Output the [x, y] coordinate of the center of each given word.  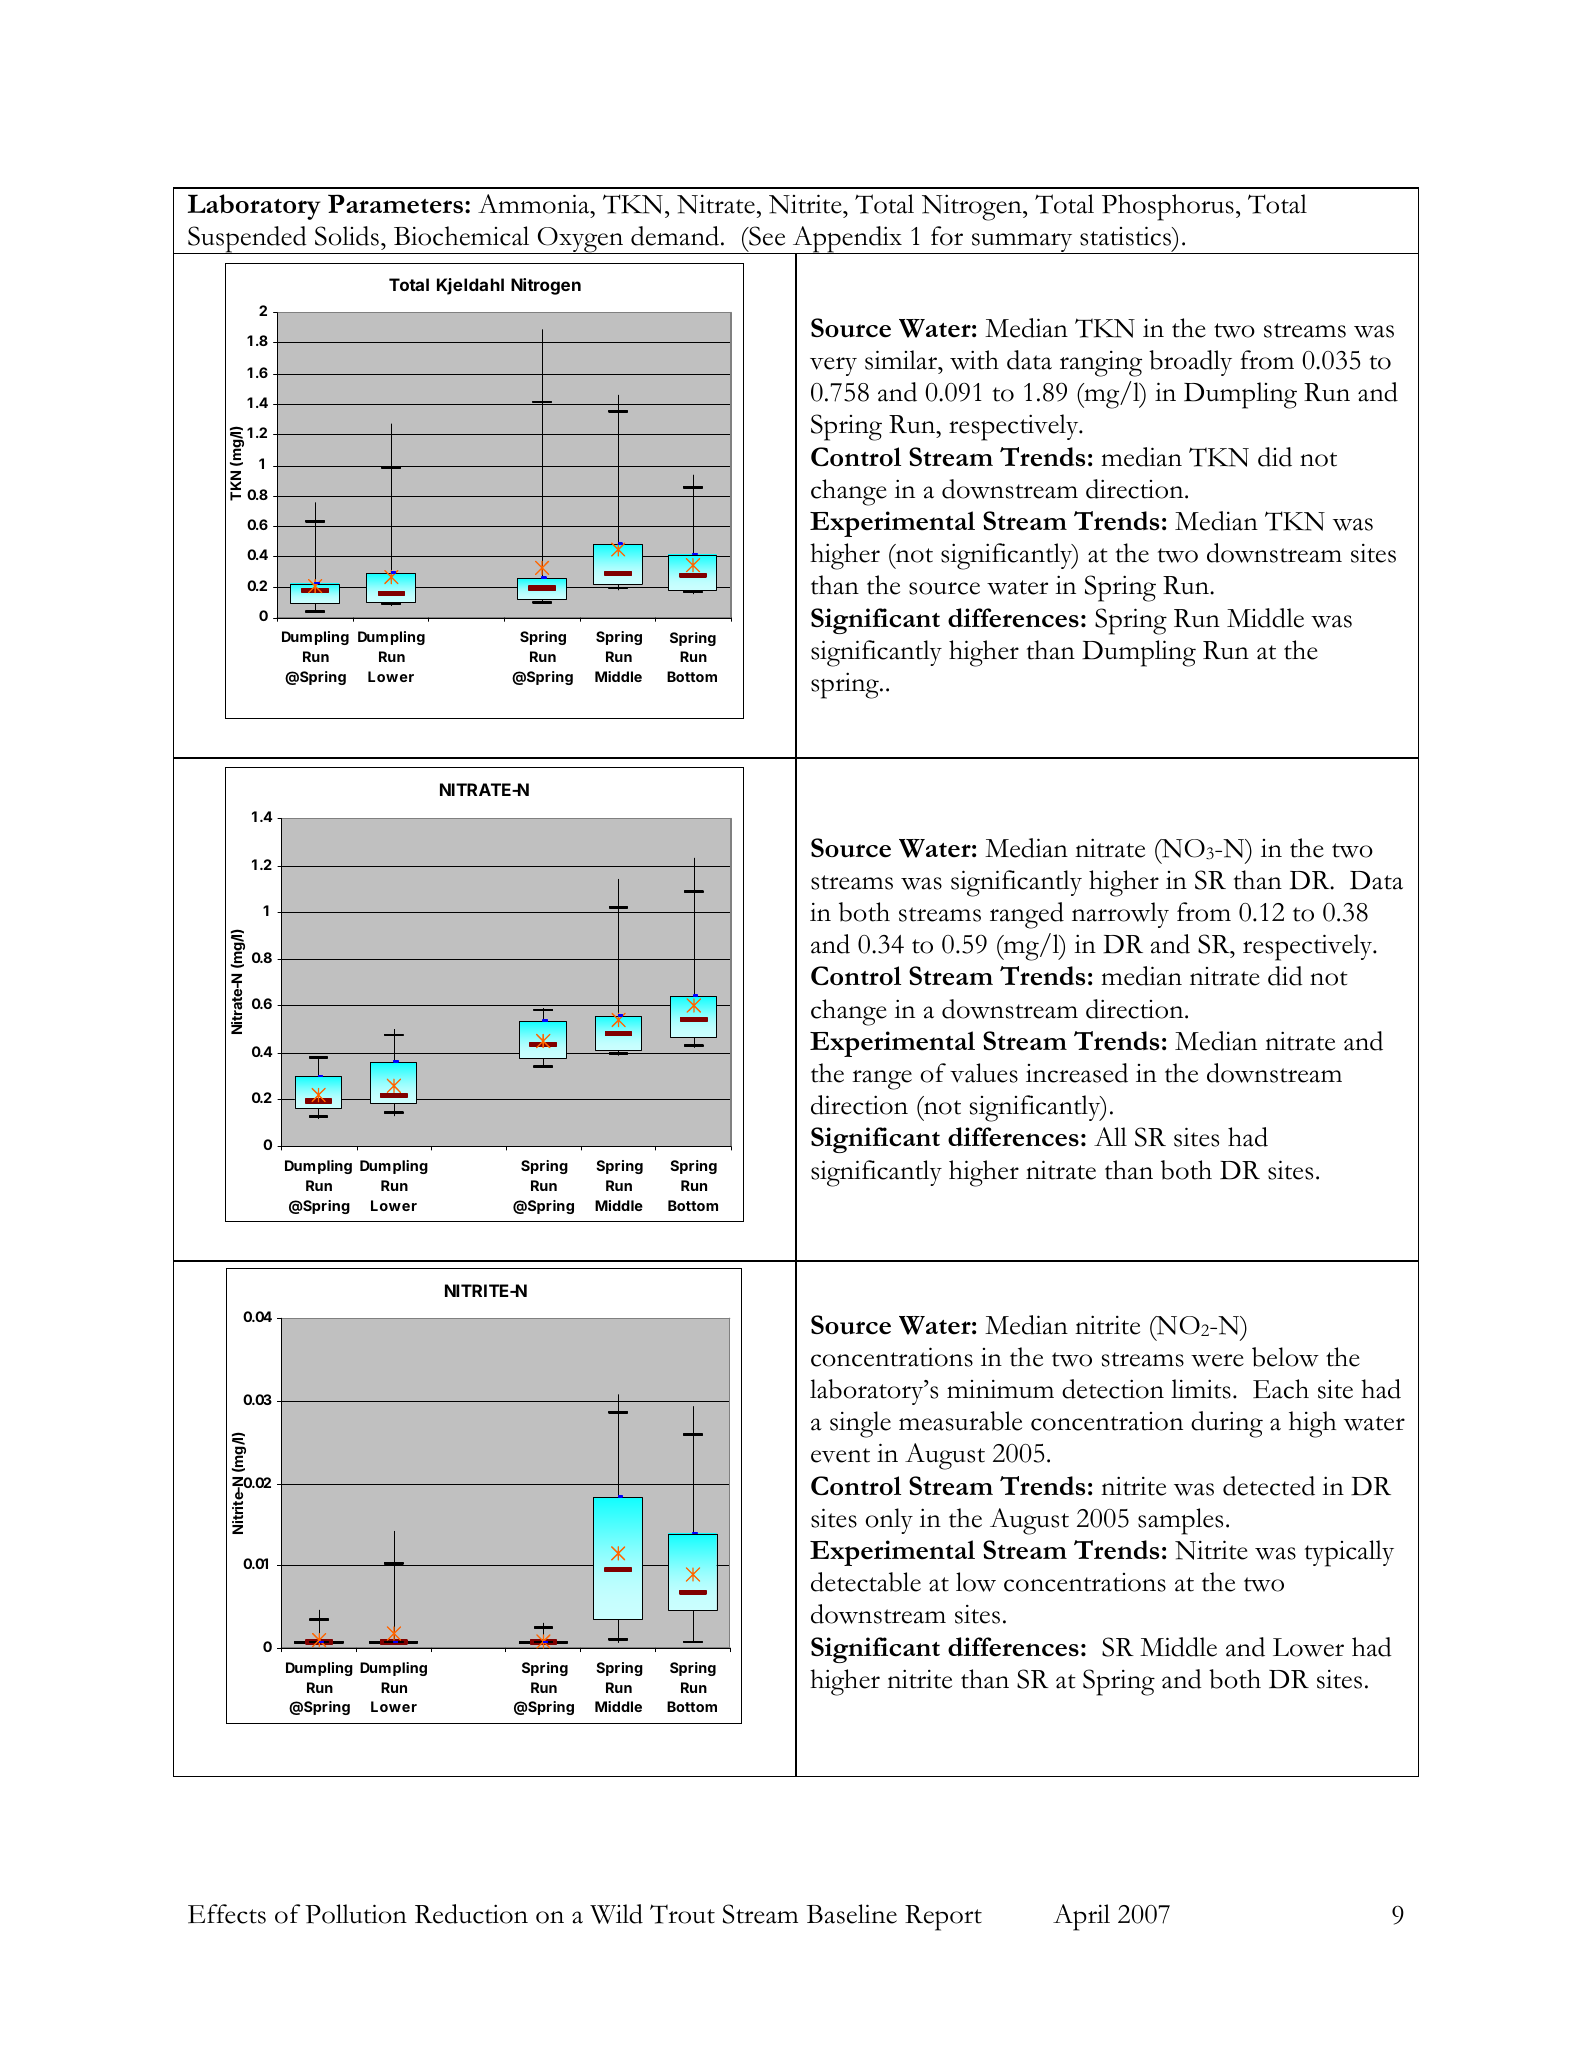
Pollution [356, 1914]
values [984, 1073]
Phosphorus [1168, 207]
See [766, 236]
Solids [347, 236]
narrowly [1120, 915]
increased [1077, 1073]
